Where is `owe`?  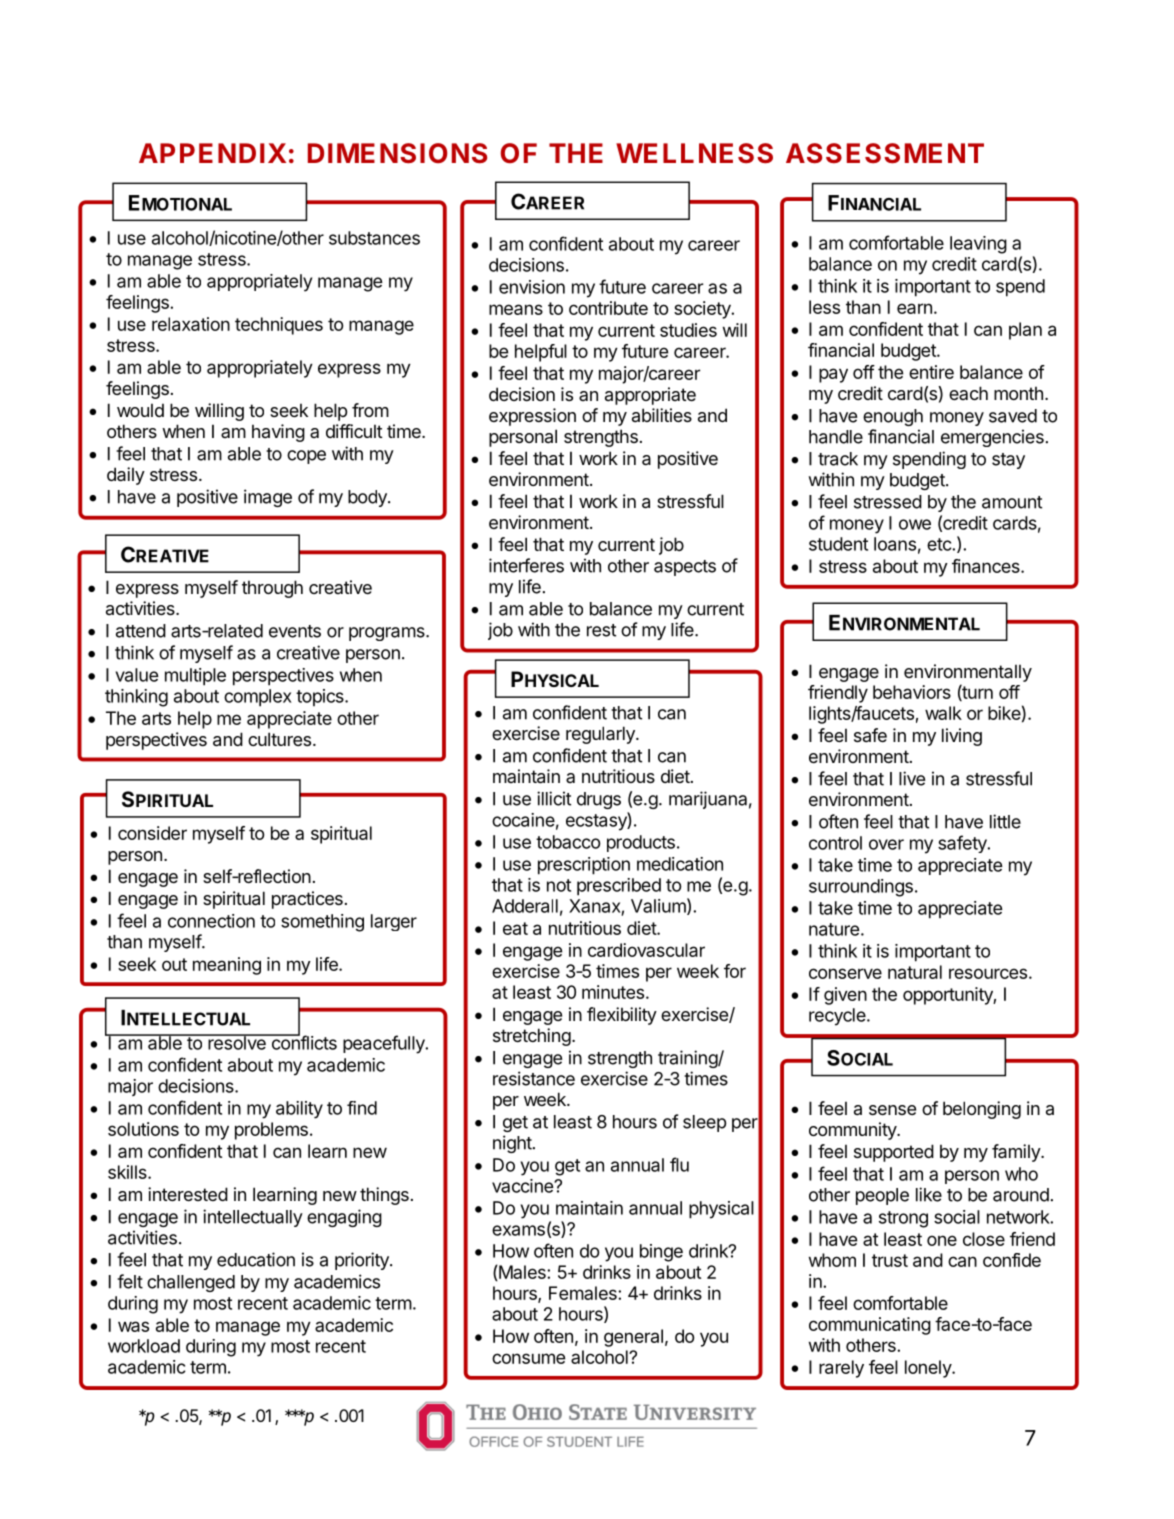
owe is located at coordinates (915, 524).
